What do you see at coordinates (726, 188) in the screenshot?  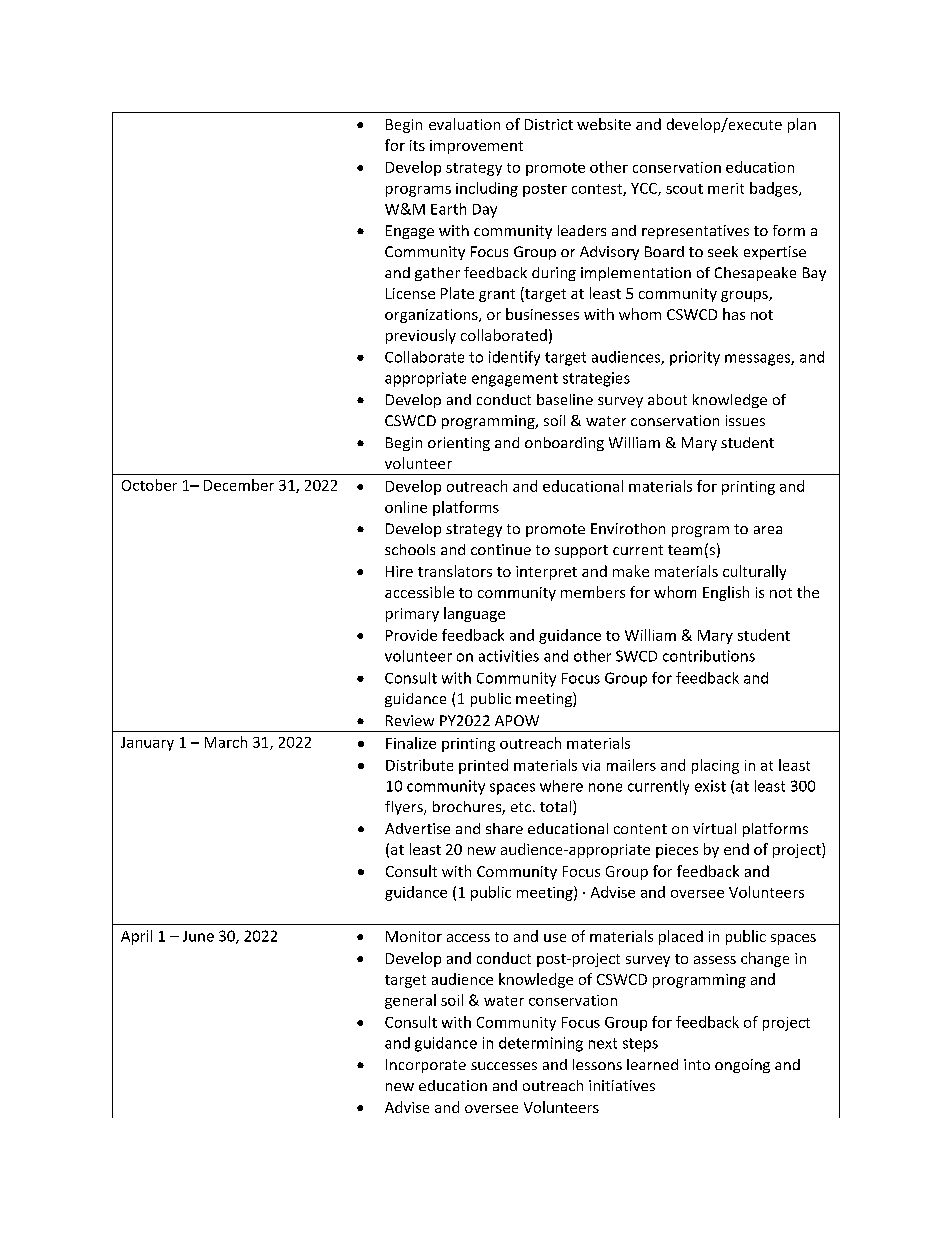 I see `merit` at bounding box center [726, 188].
